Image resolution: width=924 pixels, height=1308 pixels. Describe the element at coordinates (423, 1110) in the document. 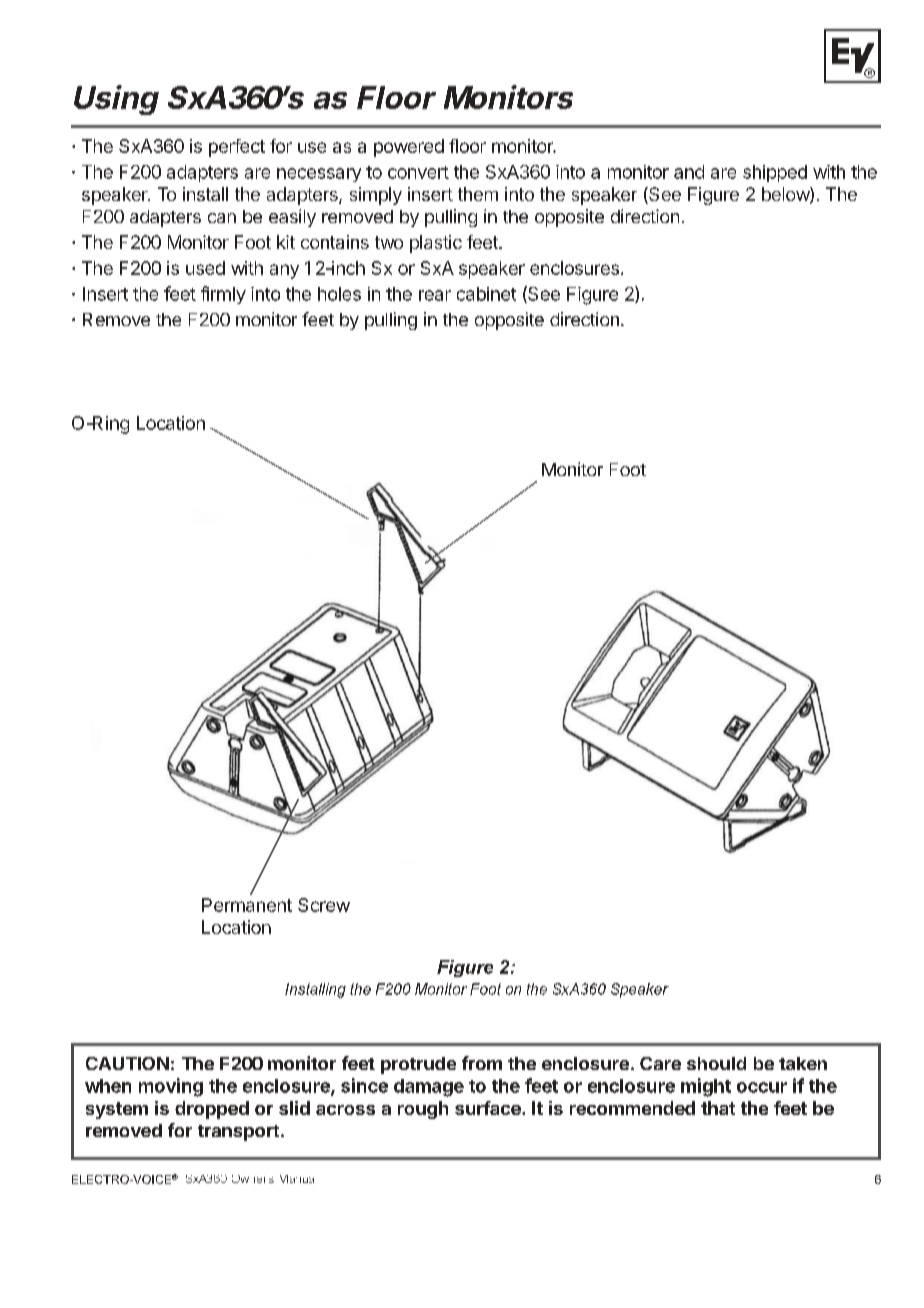

I see `rough` at that location.
